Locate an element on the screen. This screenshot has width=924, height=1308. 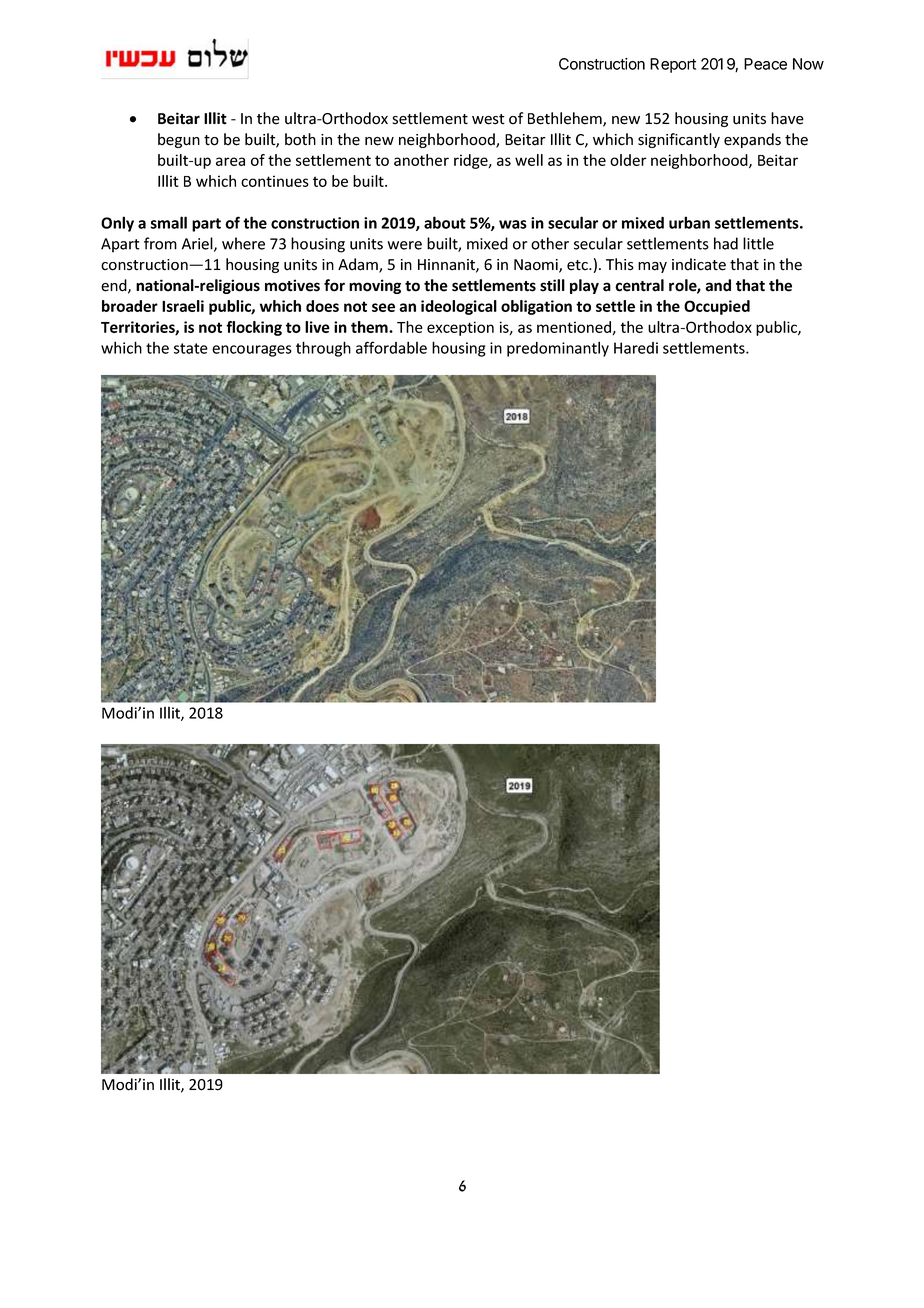
expands is located at coordinates (752, 140).
